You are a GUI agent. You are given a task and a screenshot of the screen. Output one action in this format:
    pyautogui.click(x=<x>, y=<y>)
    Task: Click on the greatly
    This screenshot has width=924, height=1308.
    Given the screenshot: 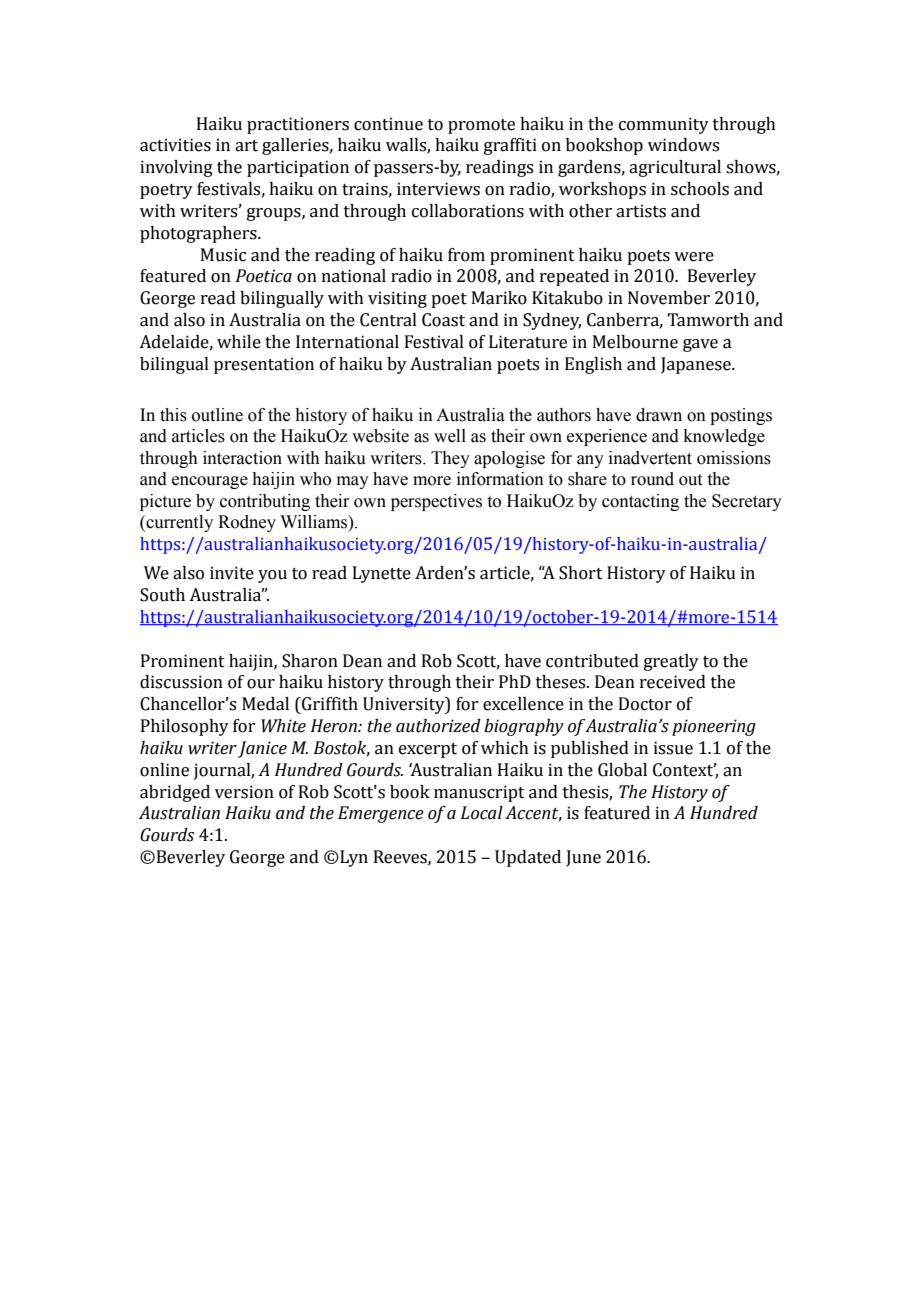 What is the action you would take?
    pyautogui.click(x=671, y=662)
